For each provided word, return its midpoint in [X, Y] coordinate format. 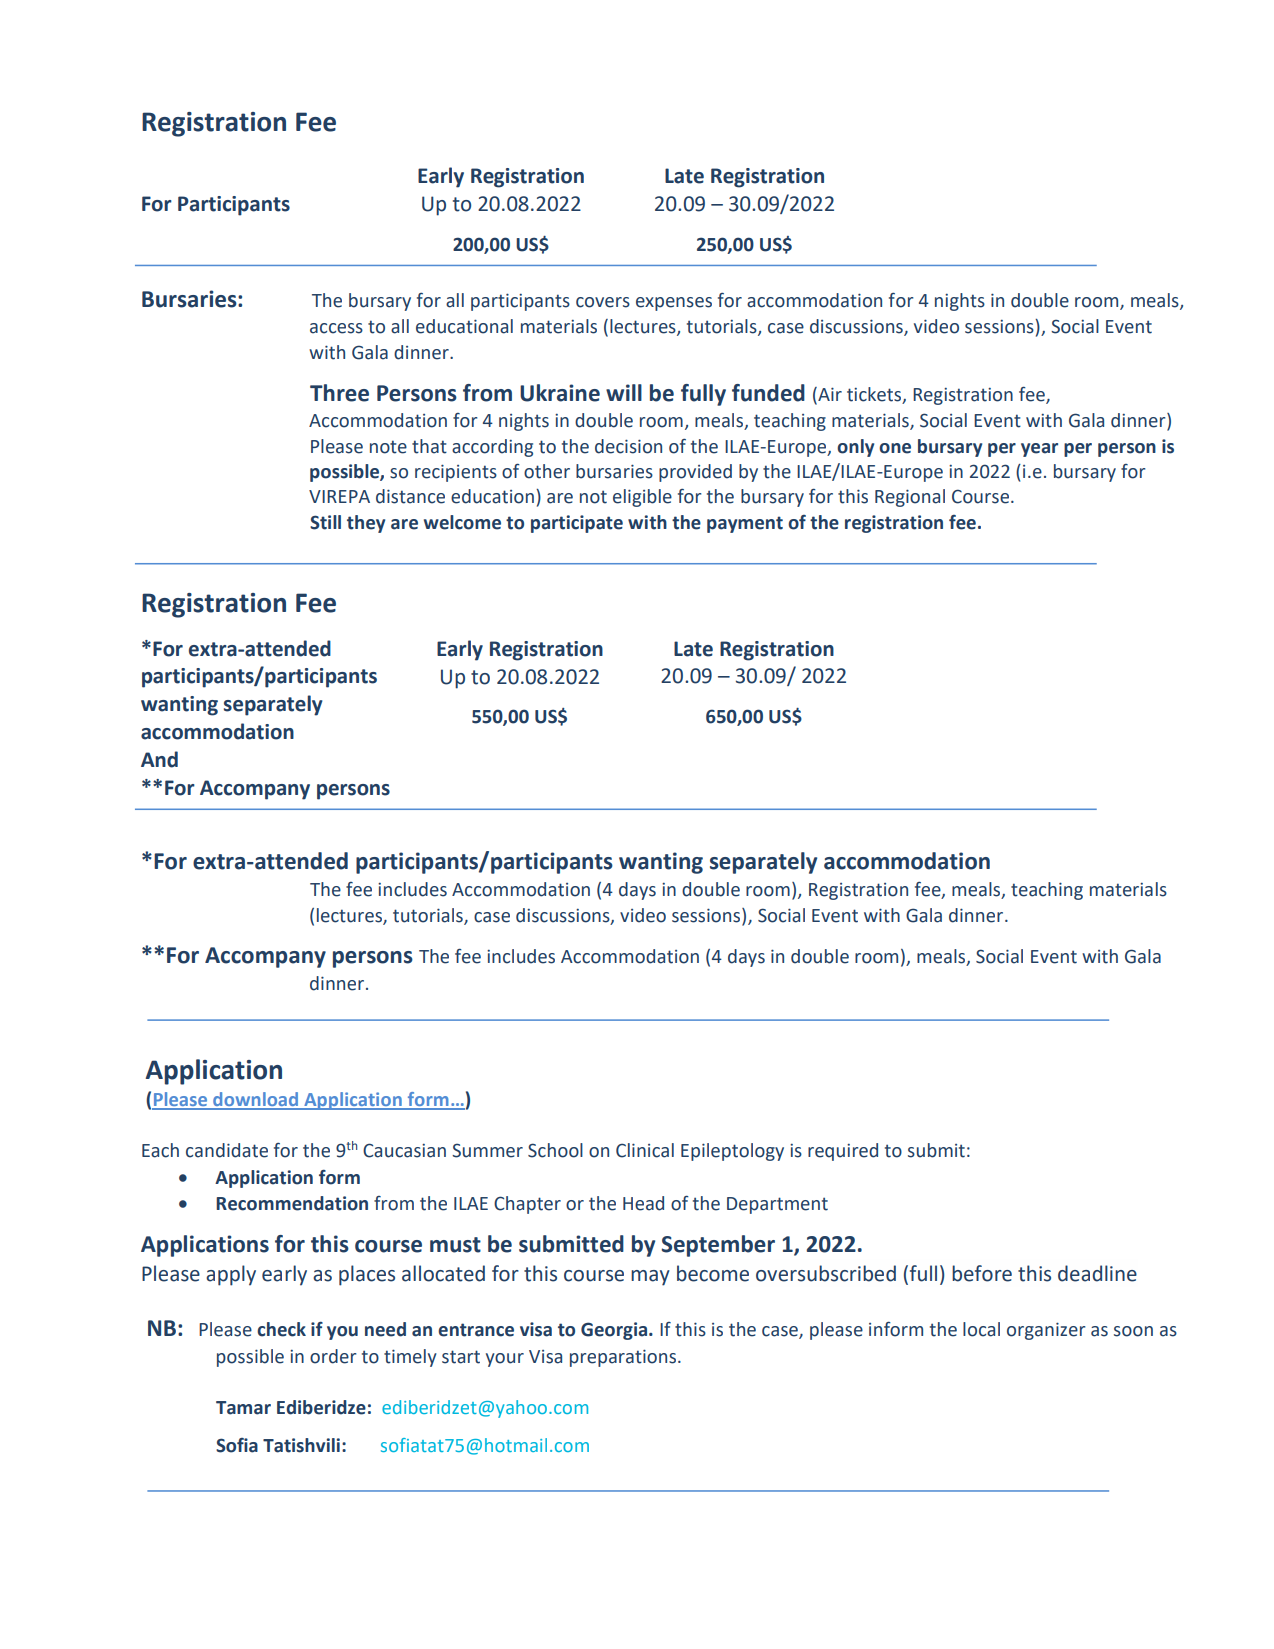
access [336, 328]
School [555, 1150]
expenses [674, 304]
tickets [875, 395]
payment [745, 524]
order [333, 1356]
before [982, 1273]
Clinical [645, 1150]
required [843, 1152]
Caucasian [404, 1150]
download [256, 1100]
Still [325, 522]
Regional [910, 498]
